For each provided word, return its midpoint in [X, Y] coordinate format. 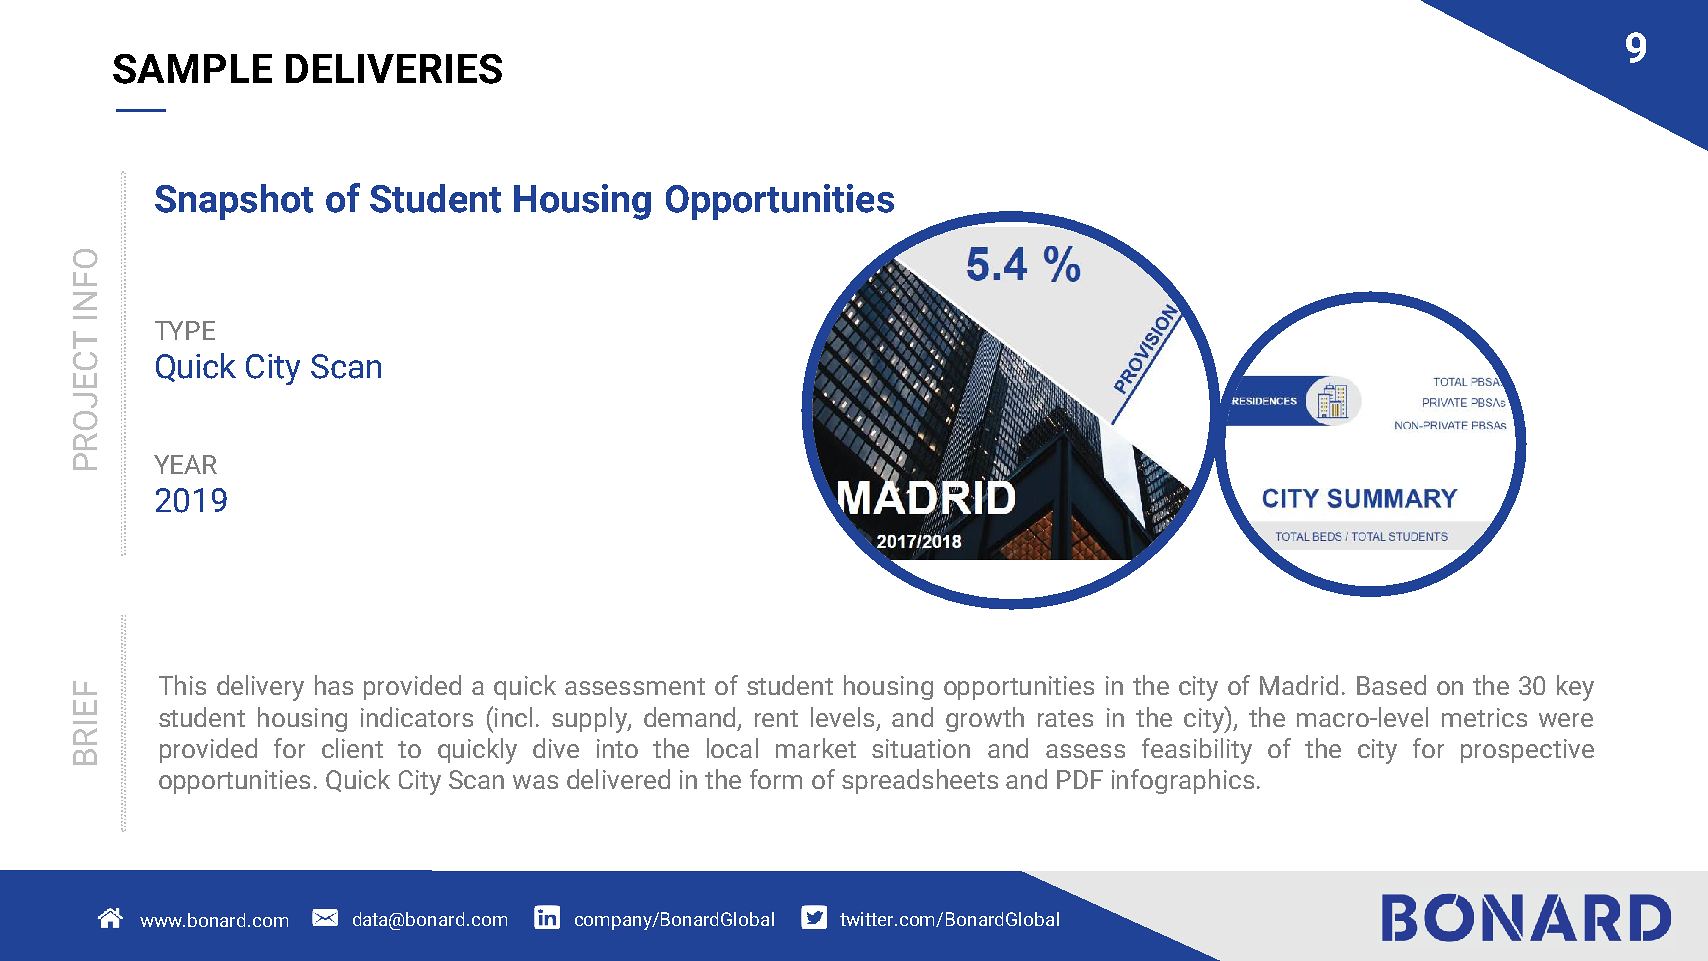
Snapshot [234, 202]
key [1575, 688]
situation [921, 748]
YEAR [185, 464]
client [352, 748]
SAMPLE [192, 69]
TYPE [185, 330]
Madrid [1299, 685]
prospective [1527, 751]
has [334, 685]
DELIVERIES [394, 69]
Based [1391, 685]
